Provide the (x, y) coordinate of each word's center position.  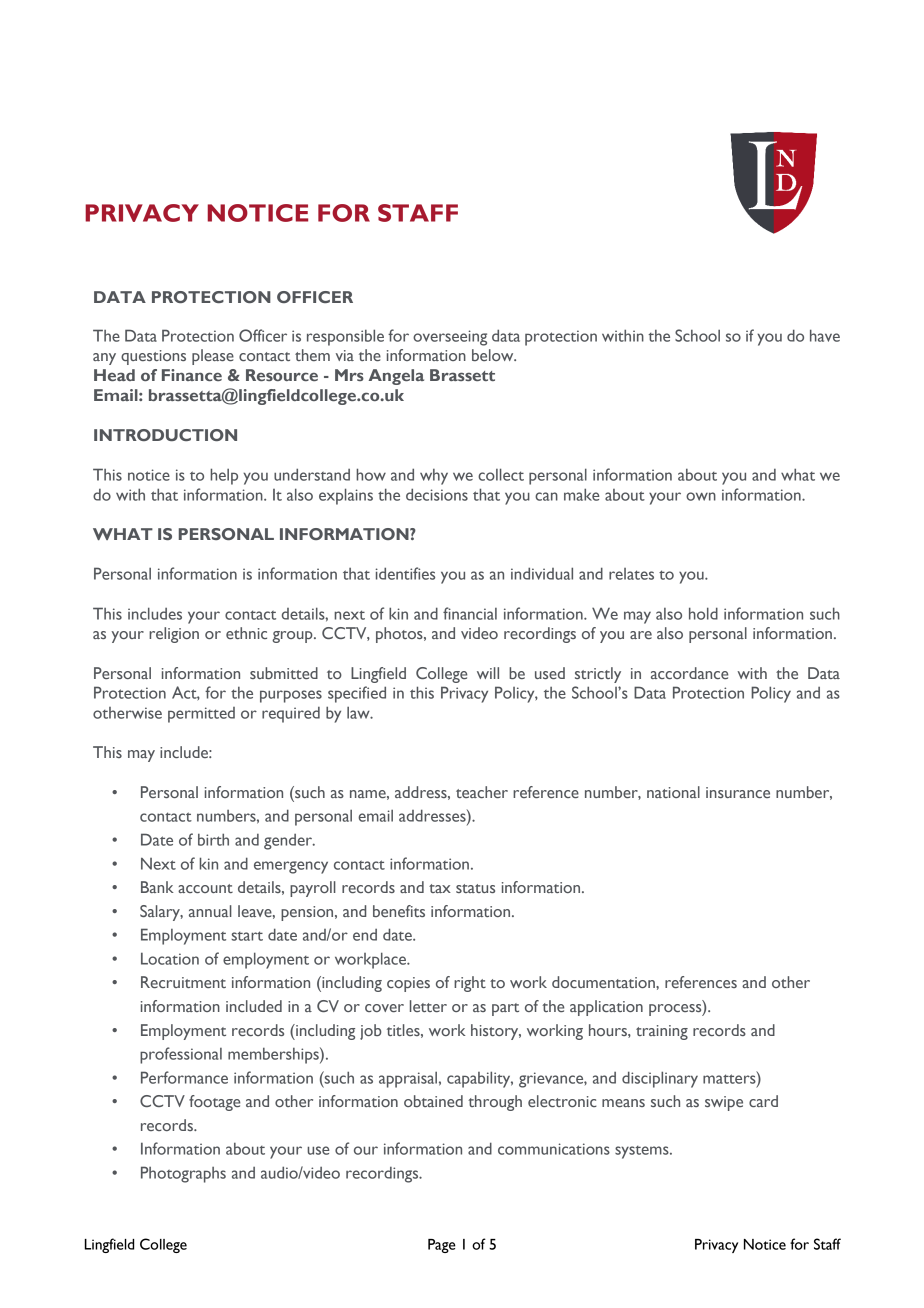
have (825, 335)
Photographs (183, 1174)
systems (643, 1152)
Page (442, 1246)
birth (213, 839)
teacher (482, 792)
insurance (738, 792)
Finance (192, 375)
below (494, 355)
